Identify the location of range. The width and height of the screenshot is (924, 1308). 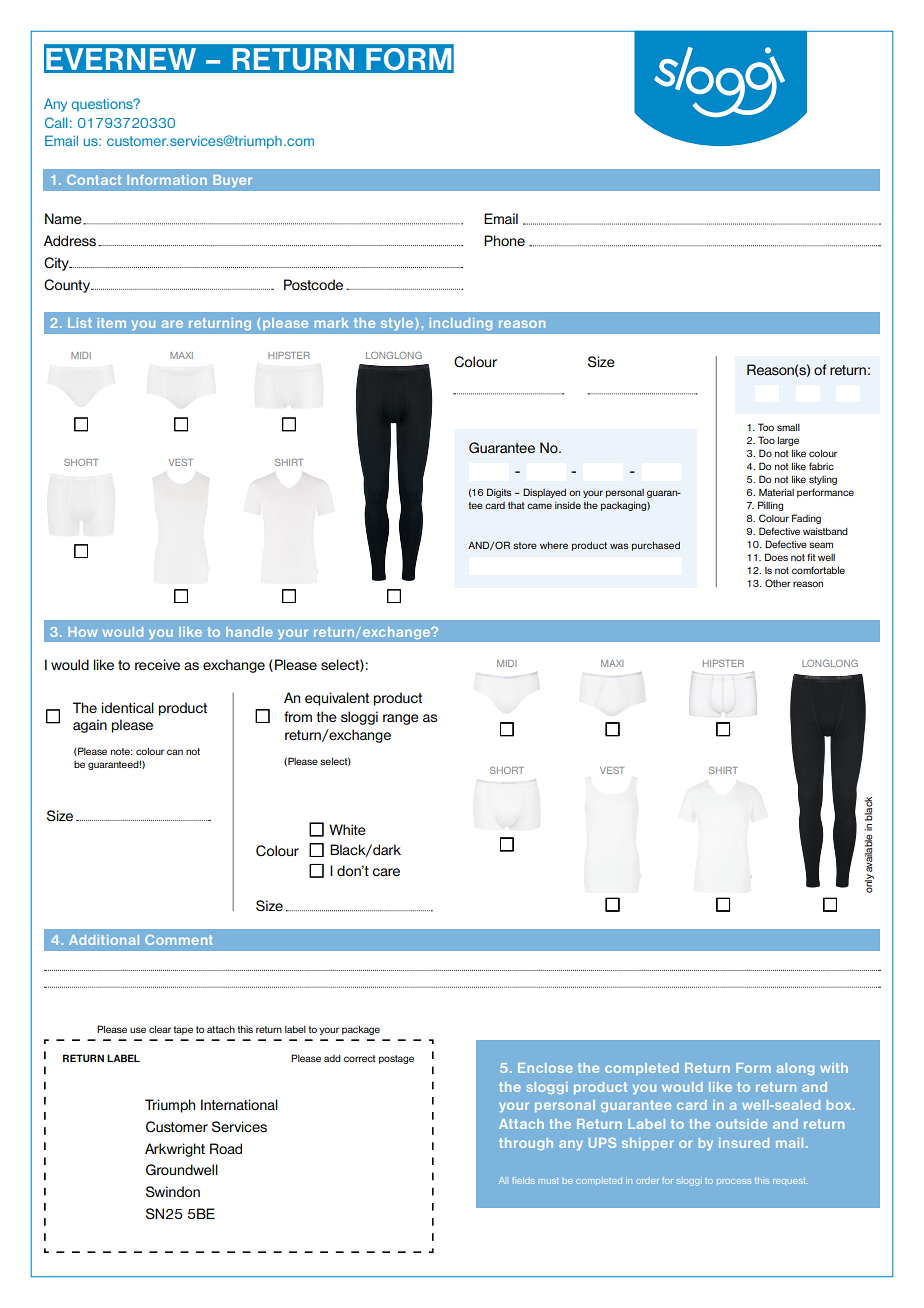
(401, 719).
